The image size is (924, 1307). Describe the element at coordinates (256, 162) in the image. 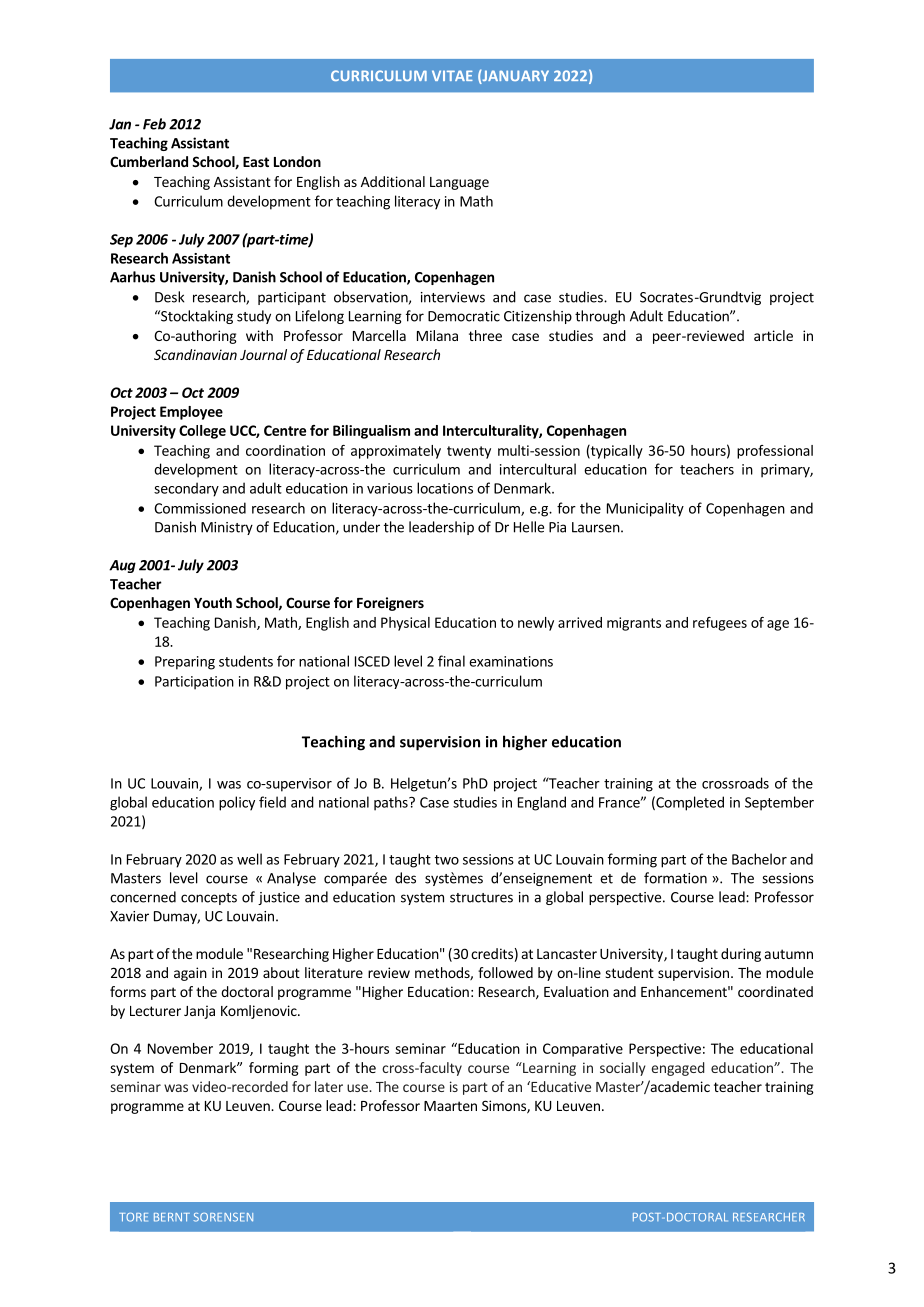

I see `East` at that location.
